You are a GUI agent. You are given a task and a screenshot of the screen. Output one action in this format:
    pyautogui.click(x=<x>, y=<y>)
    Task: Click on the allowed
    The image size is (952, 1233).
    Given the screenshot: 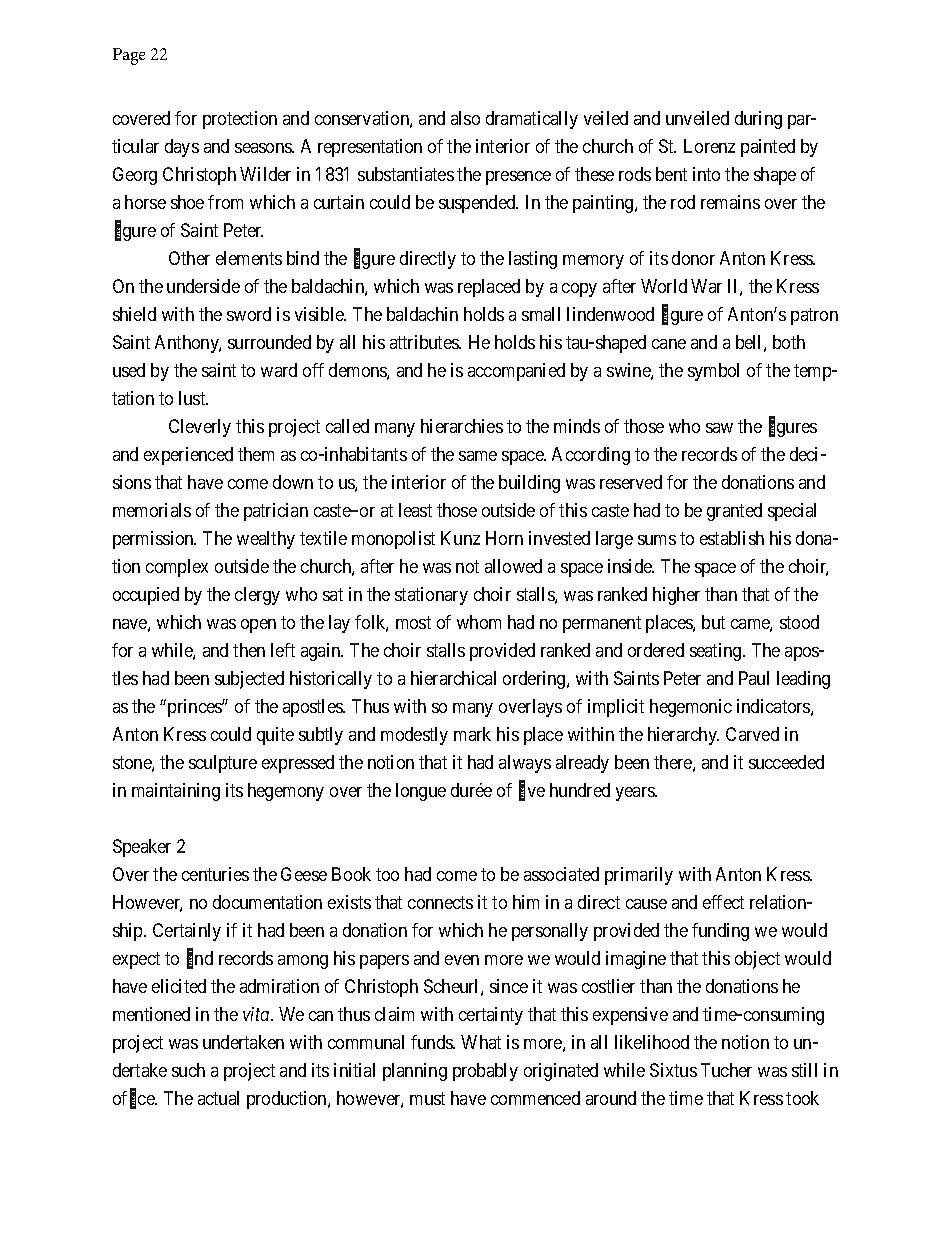 What is the action you would take?
    pyautogui.click(x=513, y=566)
